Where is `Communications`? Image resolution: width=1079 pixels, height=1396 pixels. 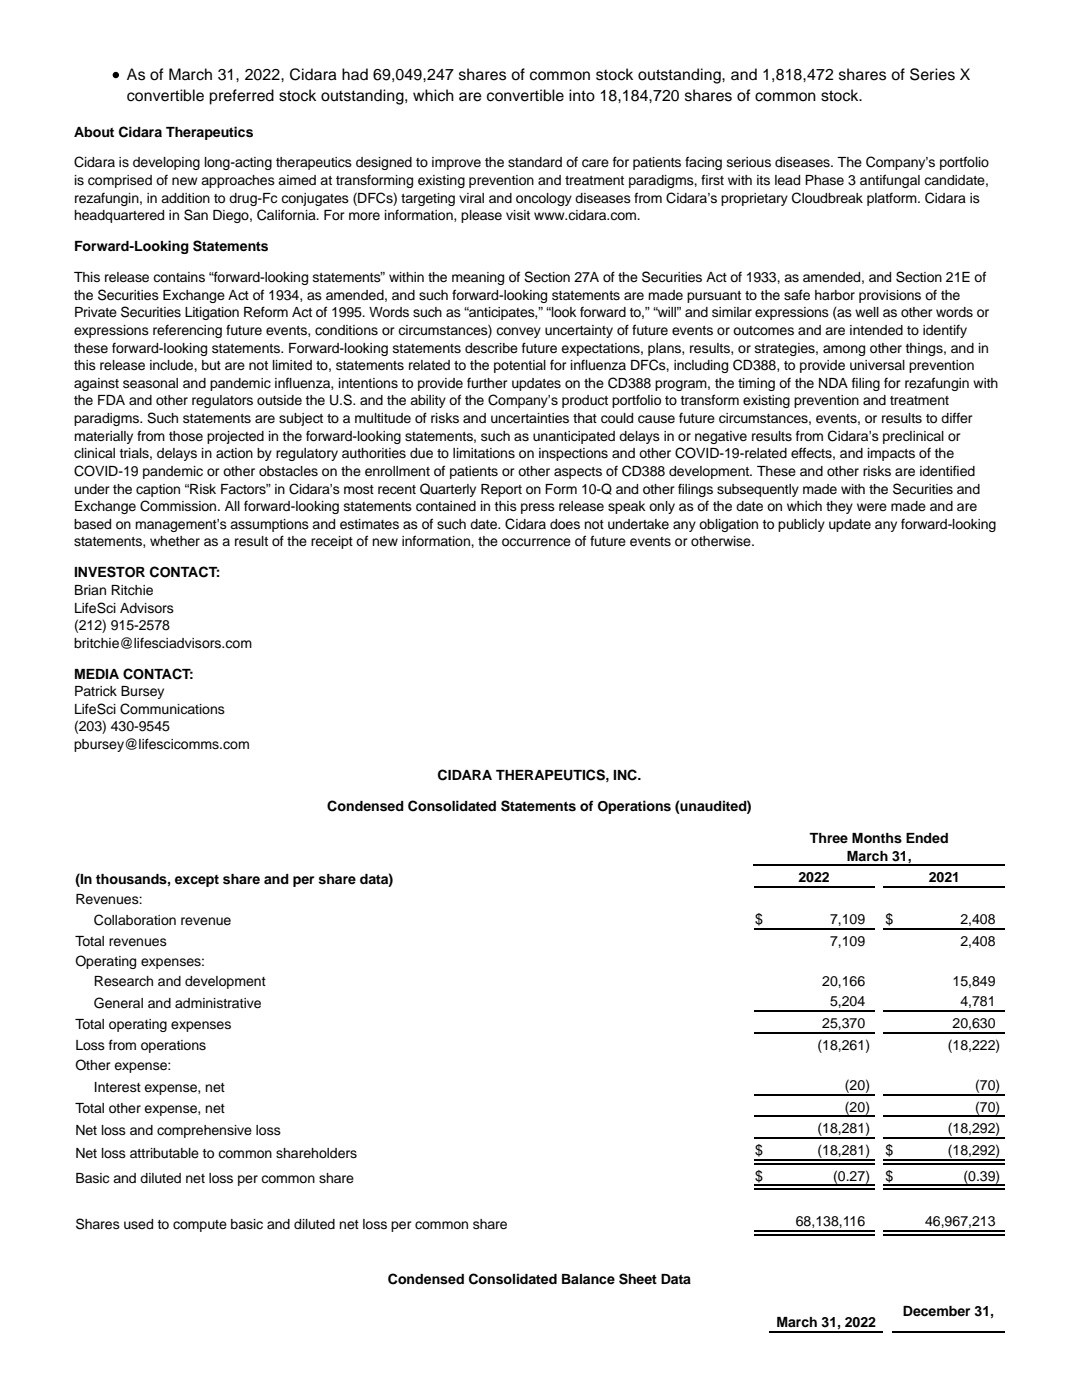
Communications is located at coordinates (172, 709).
